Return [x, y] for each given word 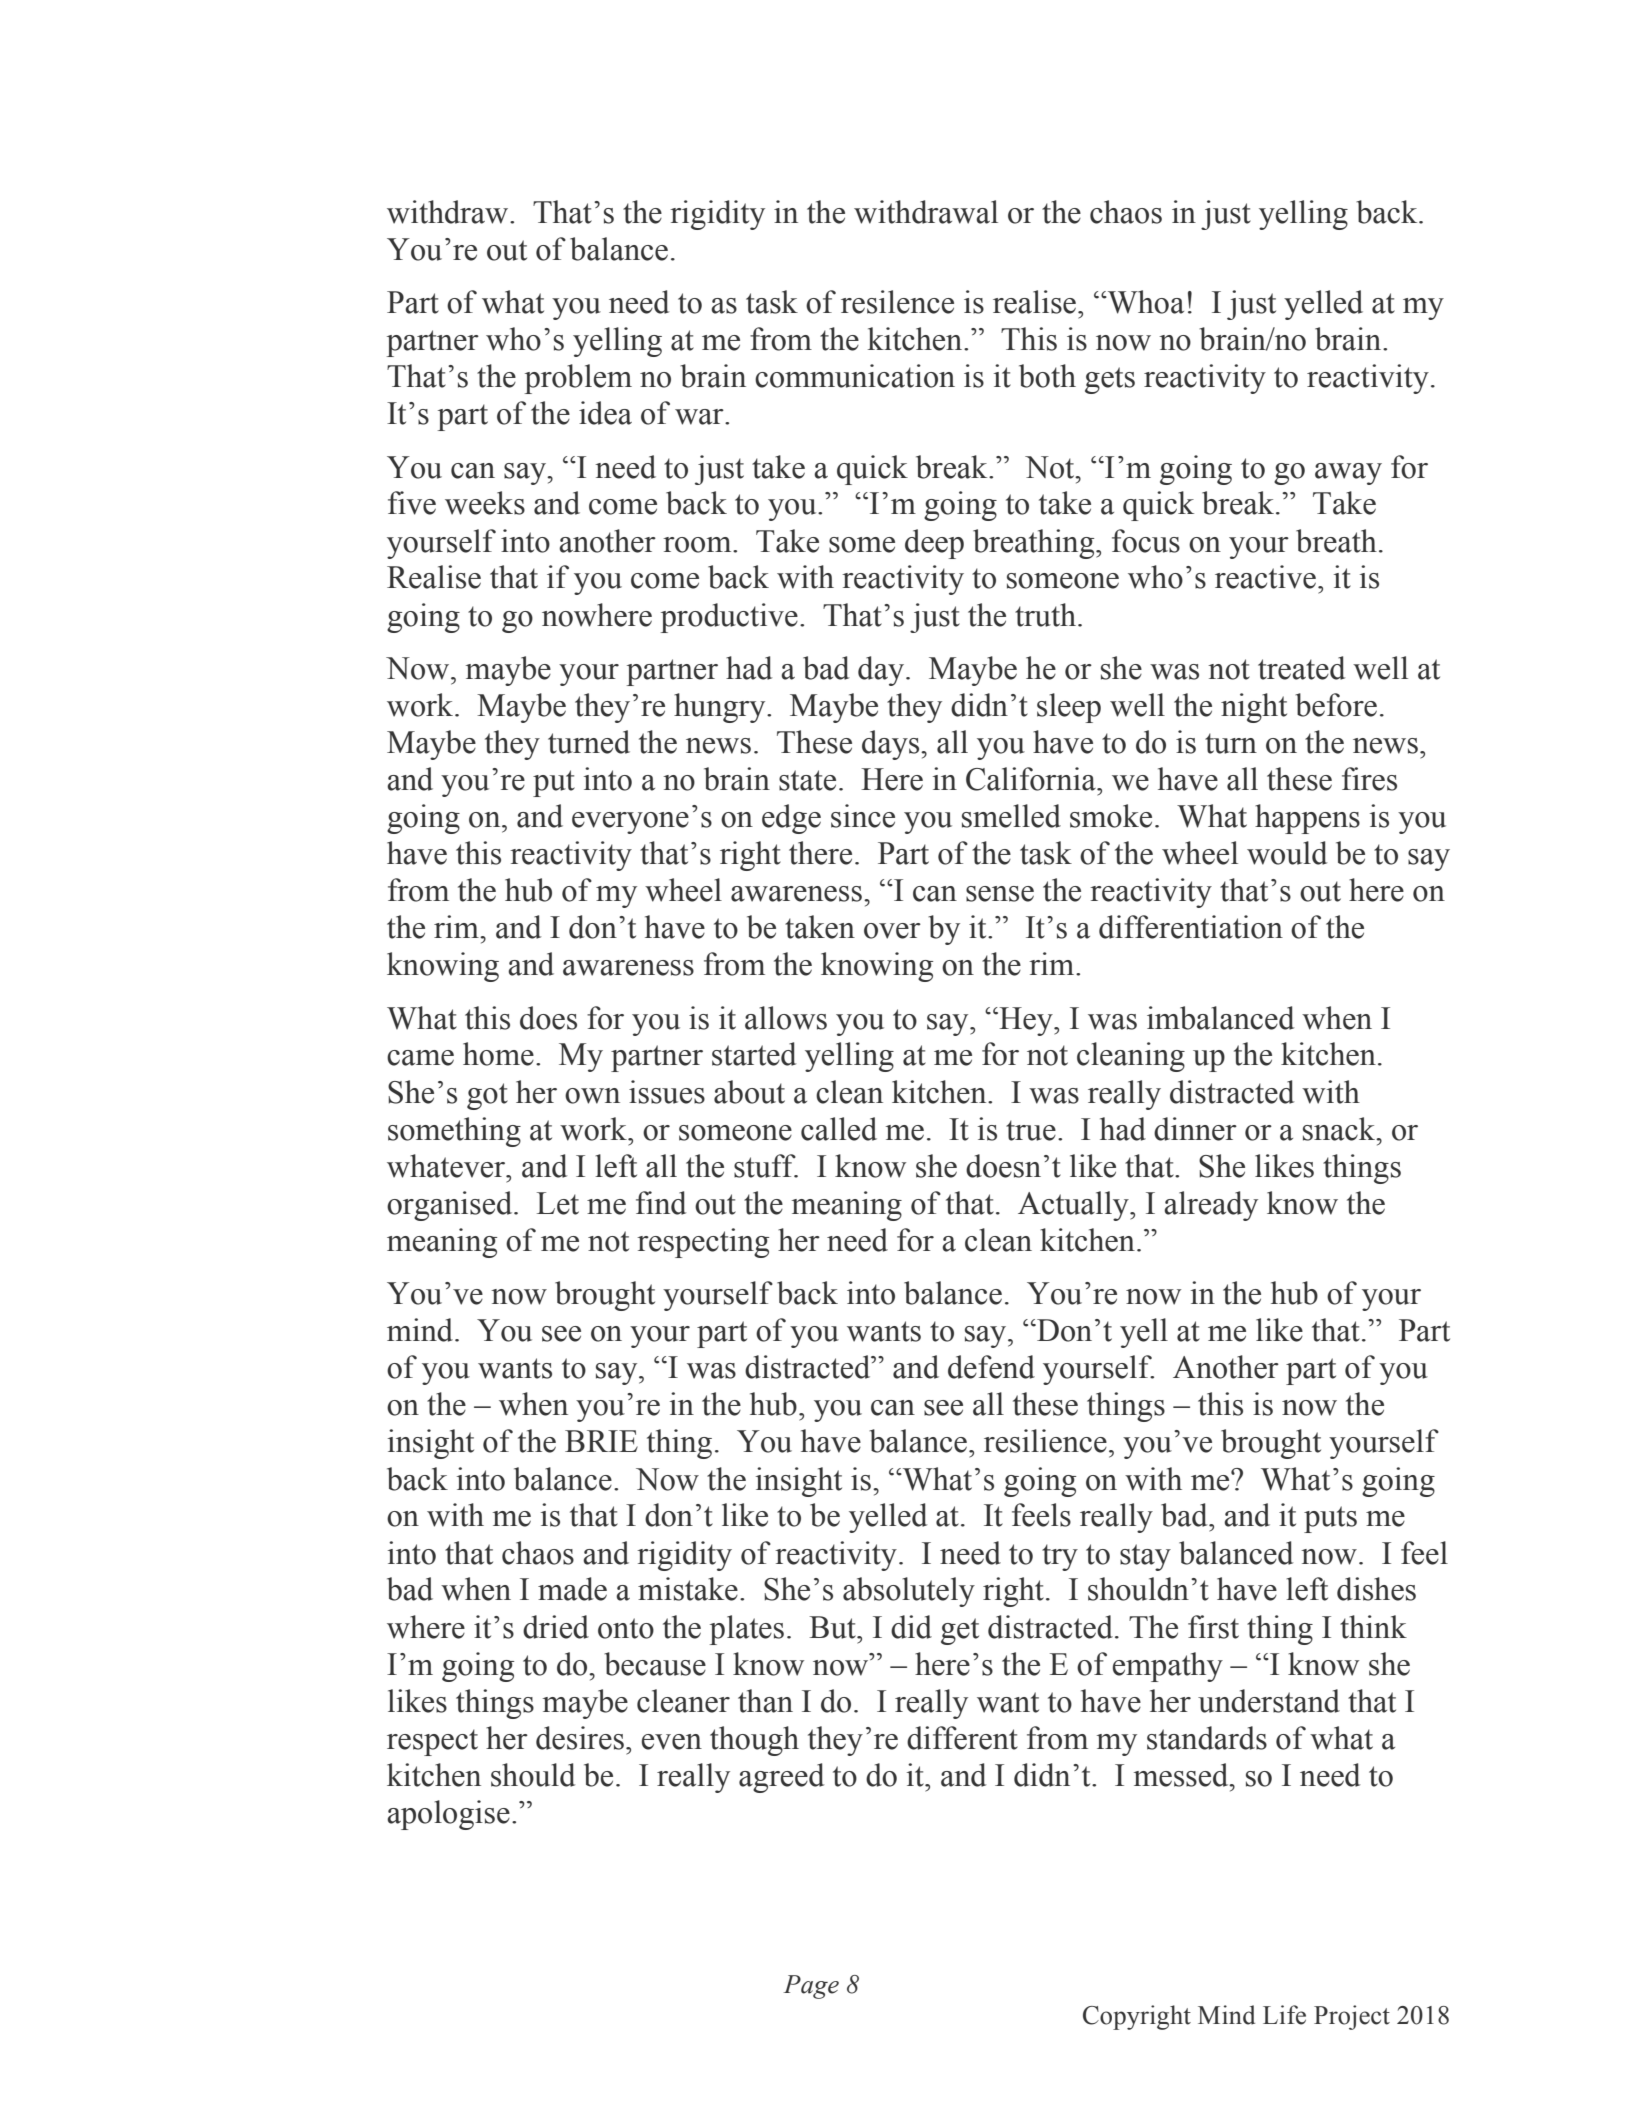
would [1287, 853]
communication [855, 376]
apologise [448, 1815]
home [498, 1054]
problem [578, 379]
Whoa [1144, 302]
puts [1330, 1519]
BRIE [601, 1441]
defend [991, 1367]
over [892, 931]
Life [1284, 2015]
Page [811, 1987]
